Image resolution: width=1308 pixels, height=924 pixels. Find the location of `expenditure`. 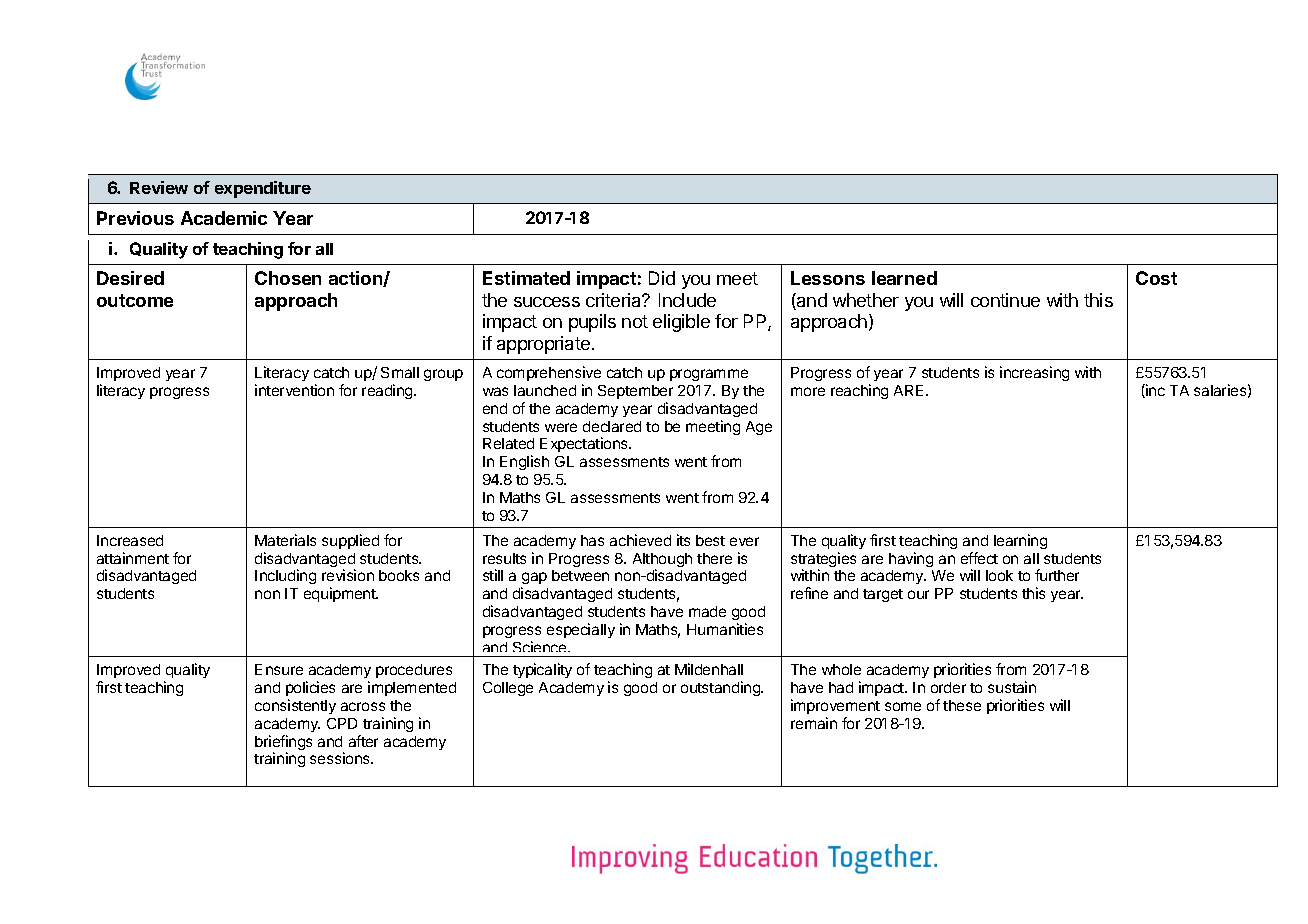

expenditure is located at coordinates (263, 189).
